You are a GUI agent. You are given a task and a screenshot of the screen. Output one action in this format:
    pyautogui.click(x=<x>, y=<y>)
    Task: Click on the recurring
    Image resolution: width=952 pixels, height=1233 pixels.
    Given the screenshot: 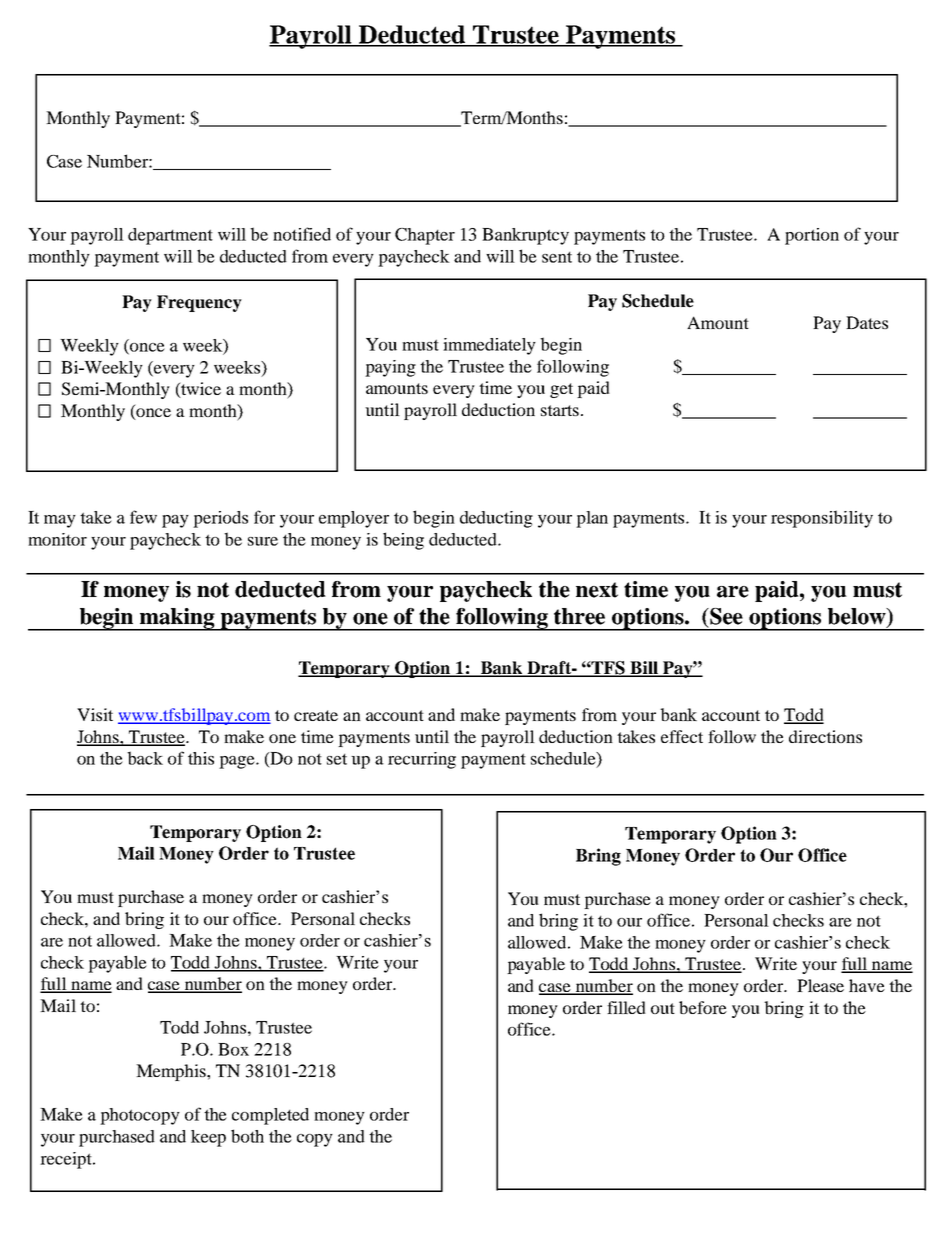 What is the action you would take?
    pyautogui.click(x=422, y=760)
